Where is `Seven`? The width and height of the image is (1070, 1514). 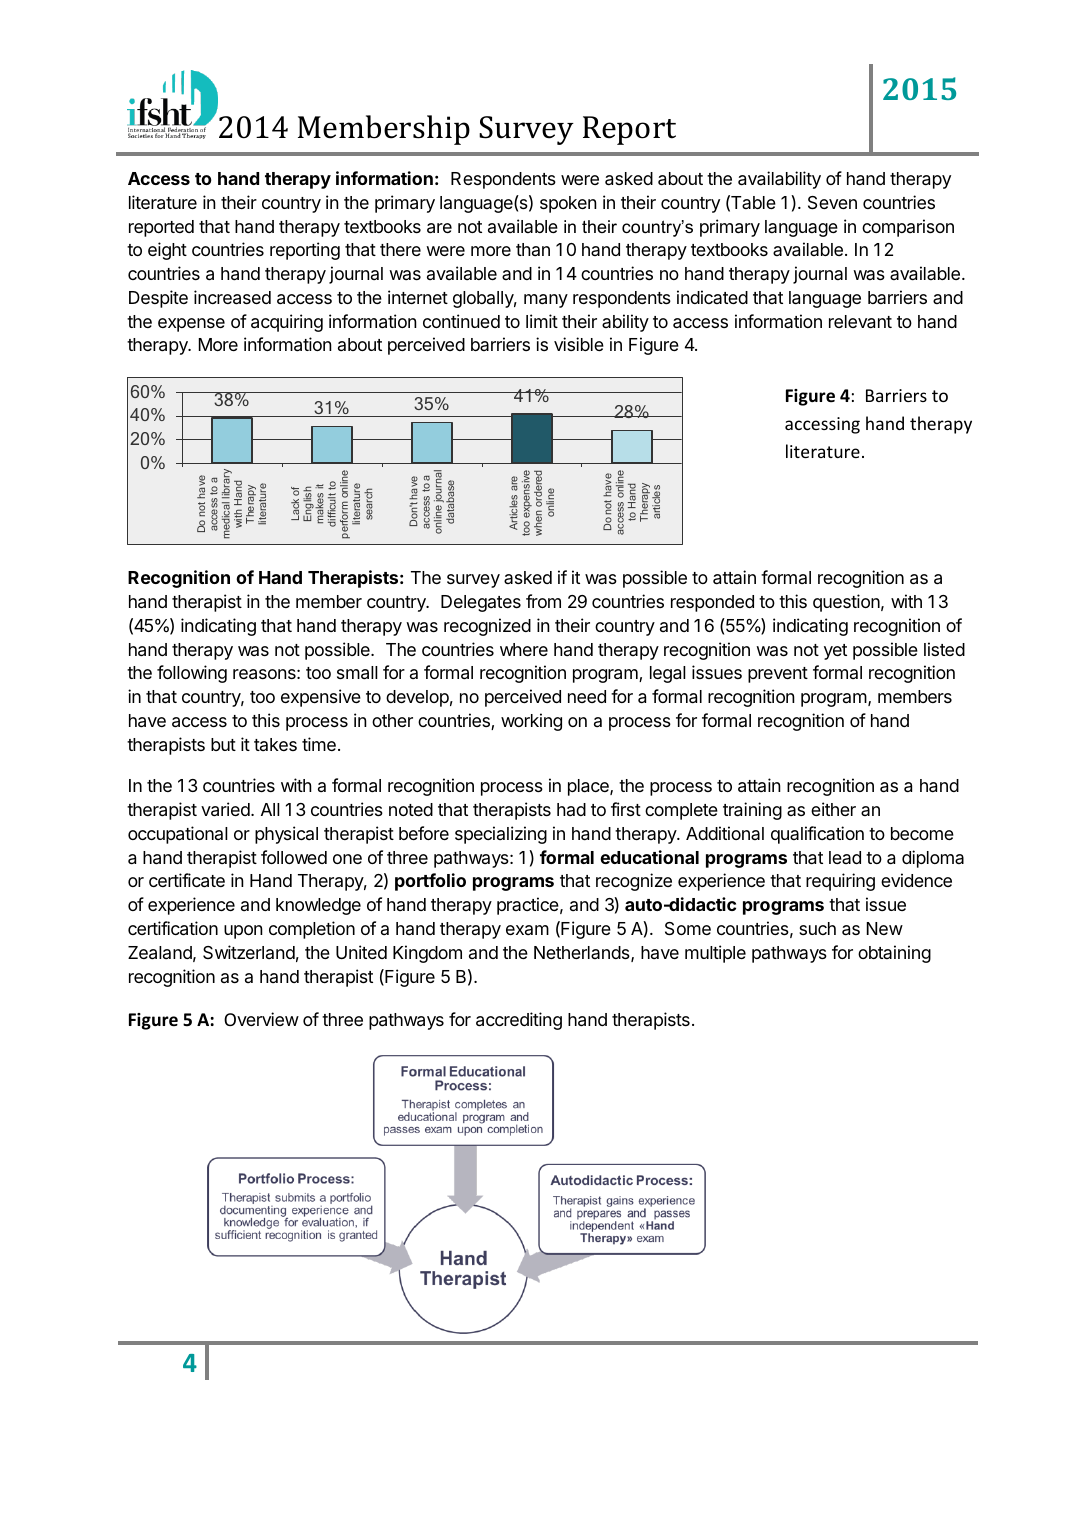 Seven is located at coordinates (832, 203).
